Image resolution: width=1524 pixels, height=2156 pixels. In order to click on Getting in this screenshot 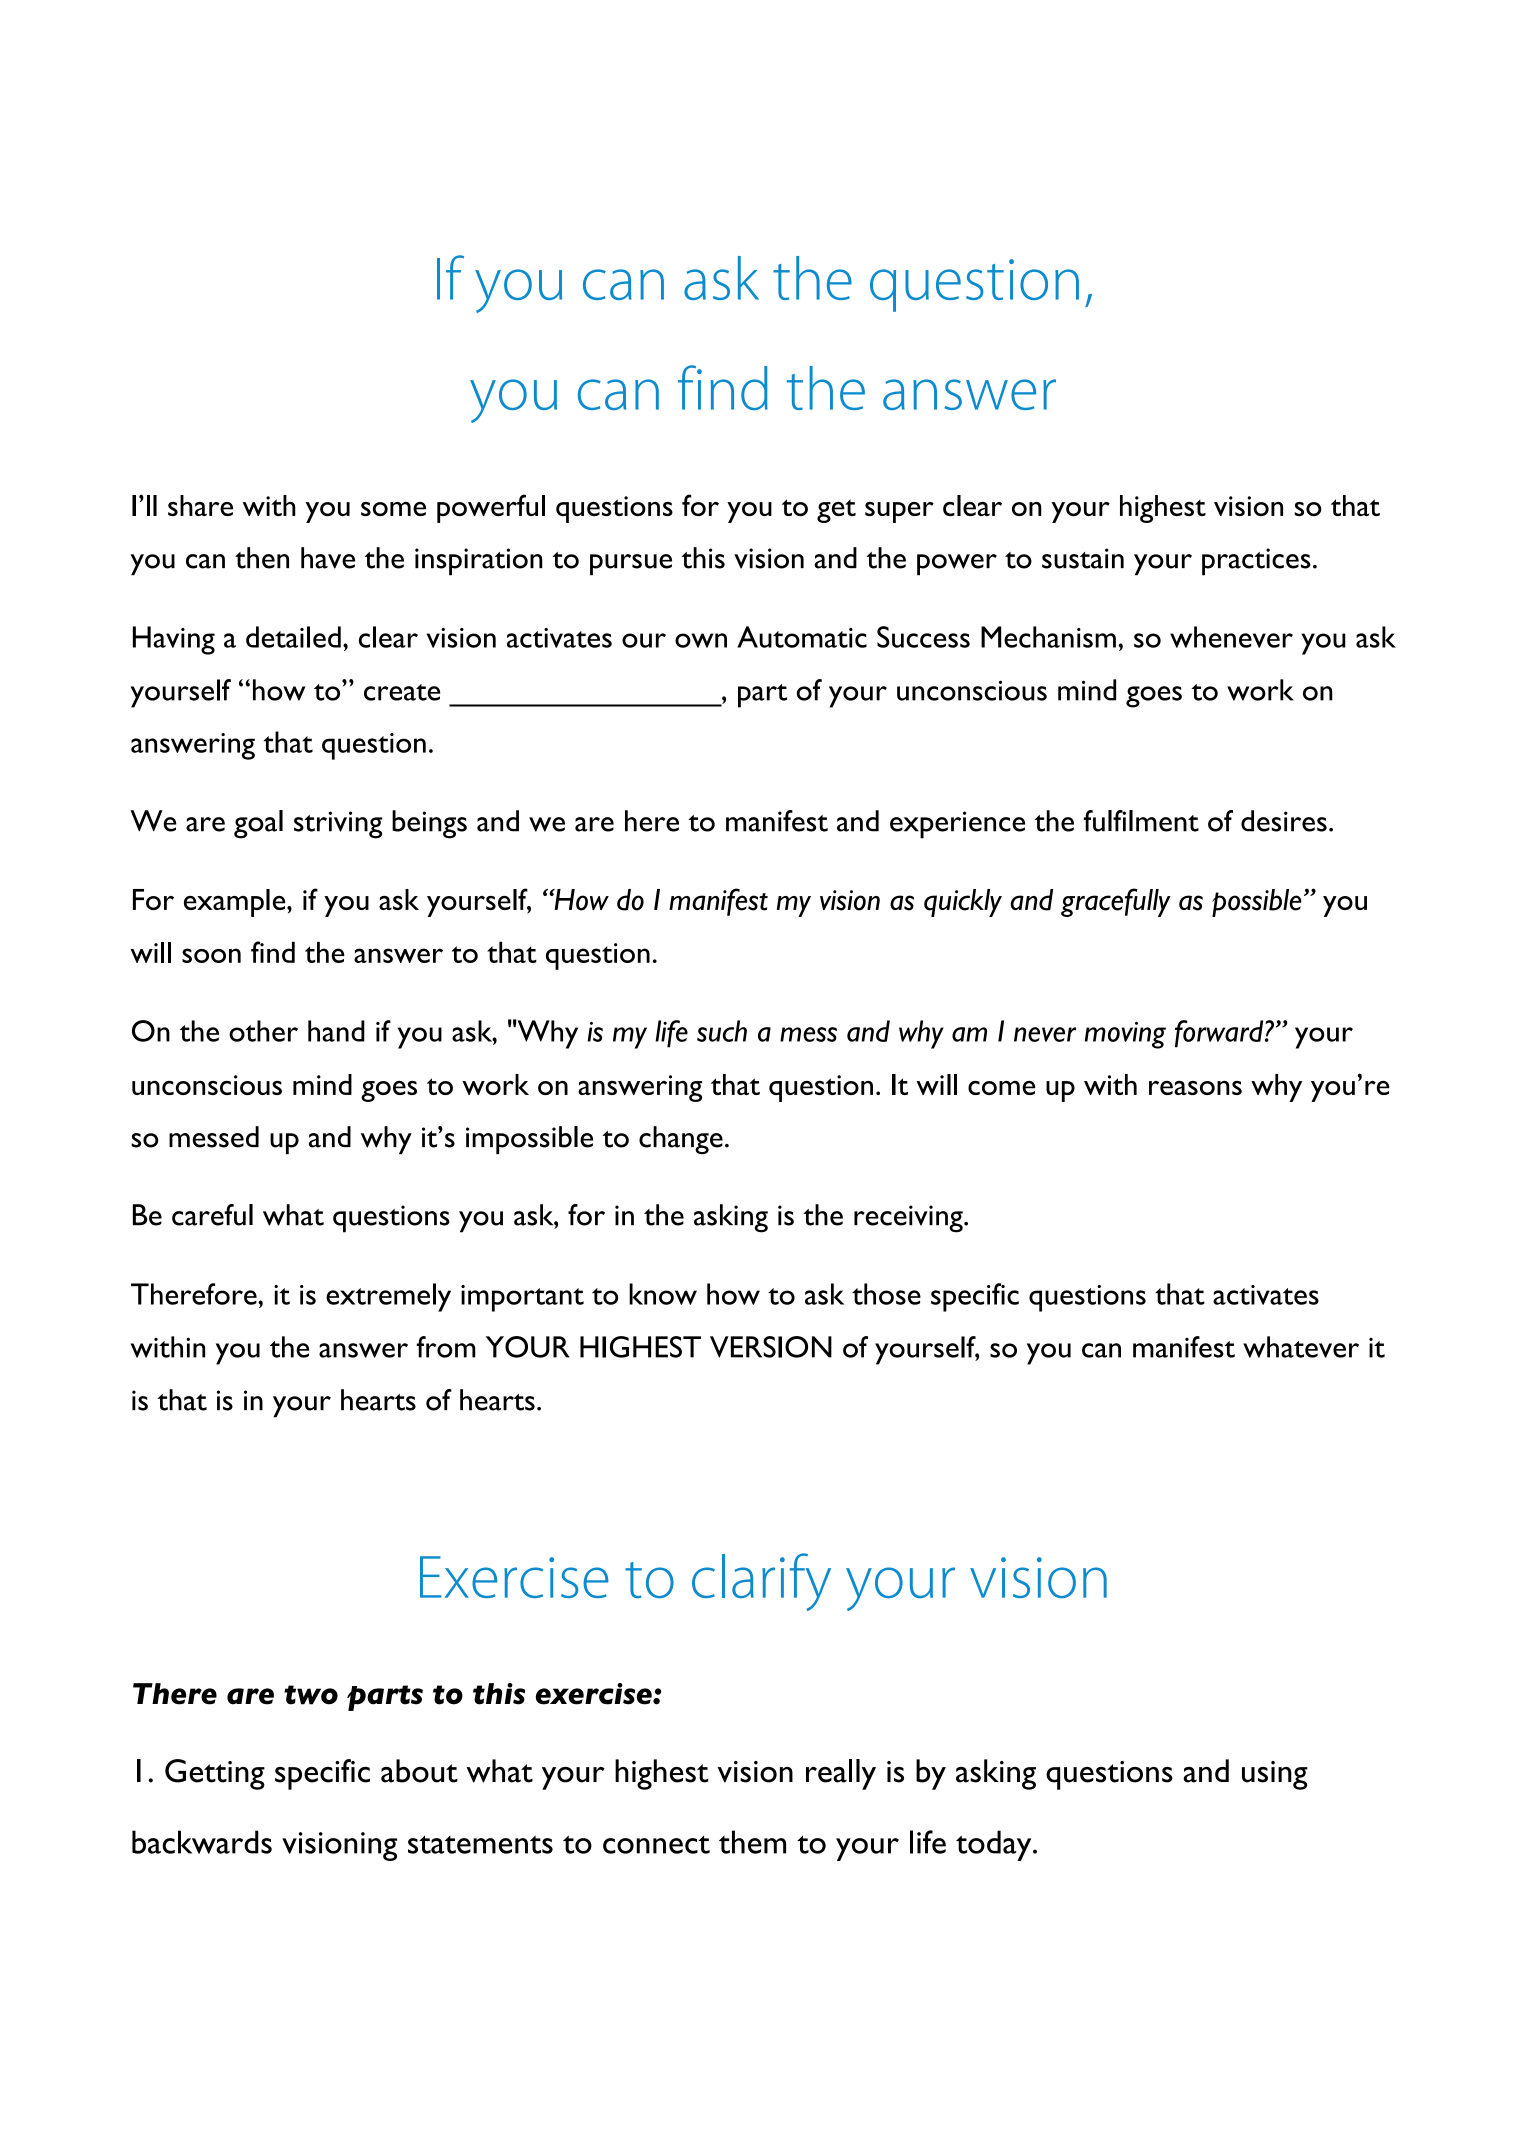, I will do `click(215, 1774)`.
